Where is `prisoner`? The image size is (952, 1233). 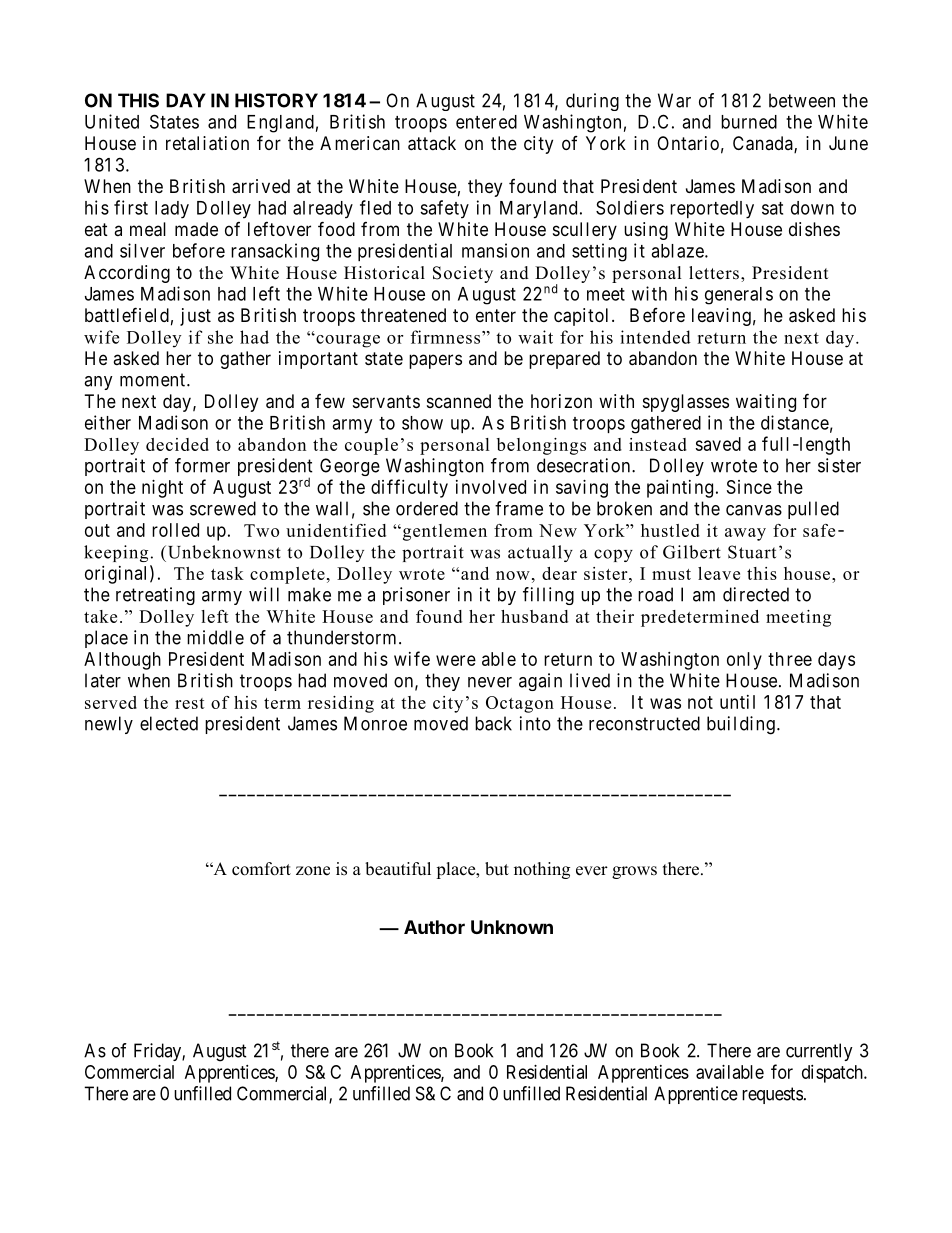 prisoner is located at coordinates (416, 596).
